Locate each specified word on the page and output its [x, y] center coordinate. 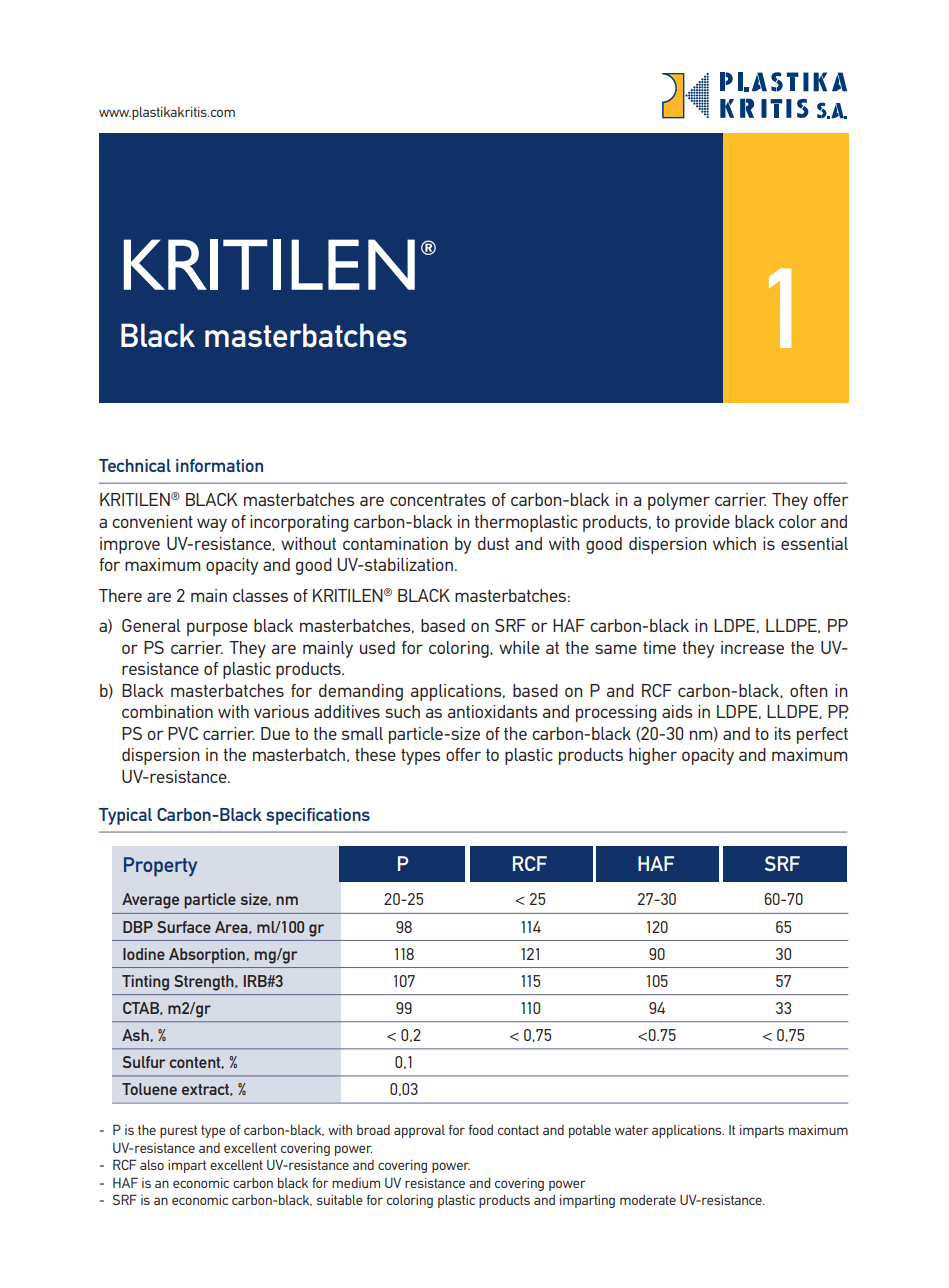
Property [160, 866]
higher [653, 756]
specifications [318, 816]
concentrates [438, 500]
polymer [679, 501]
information [219, 465]
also [152, 1165]
